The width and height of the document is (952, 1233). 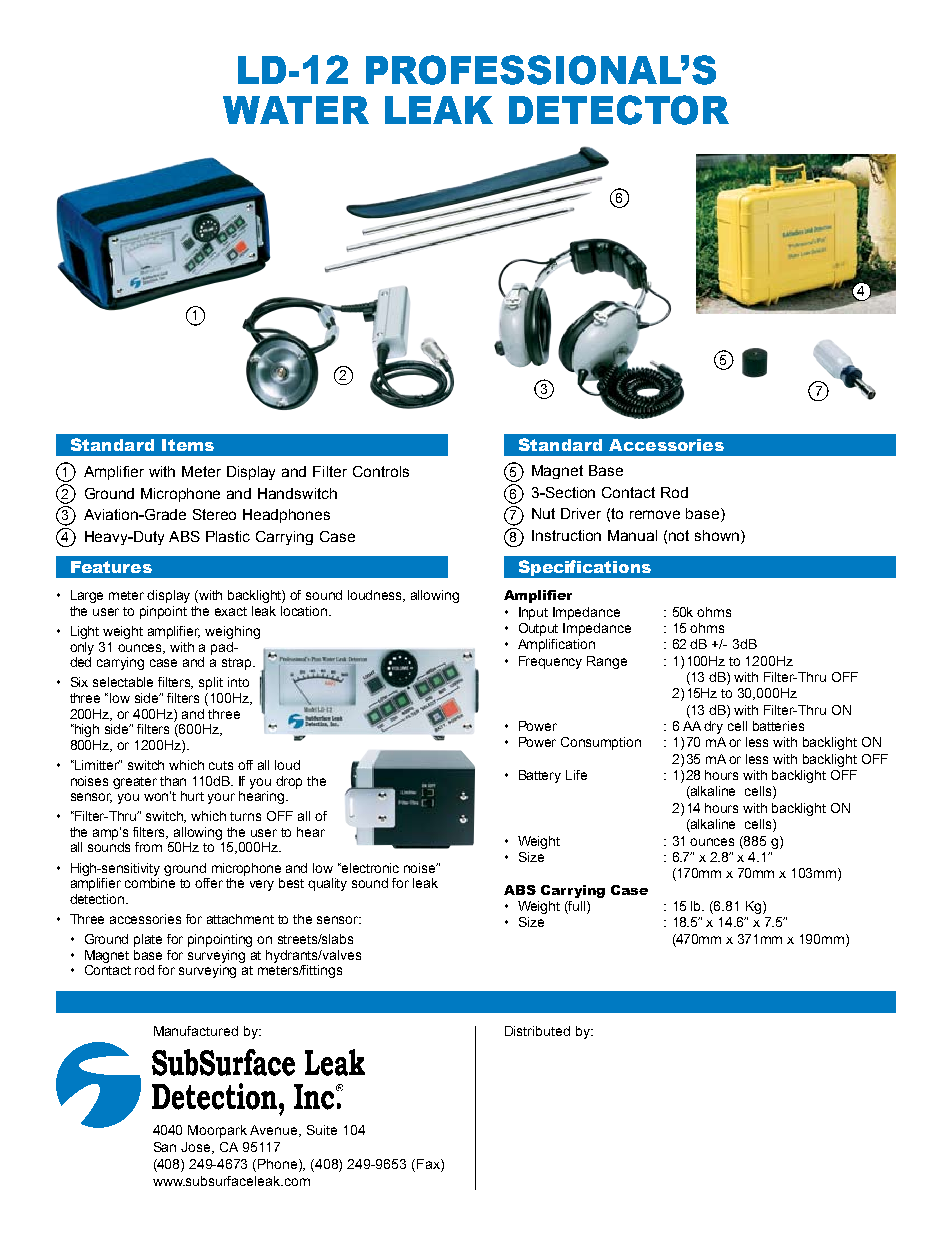 What do you see at coordinates (577, 906) in the document?
I see `full` at bounding box center [577, 906].
